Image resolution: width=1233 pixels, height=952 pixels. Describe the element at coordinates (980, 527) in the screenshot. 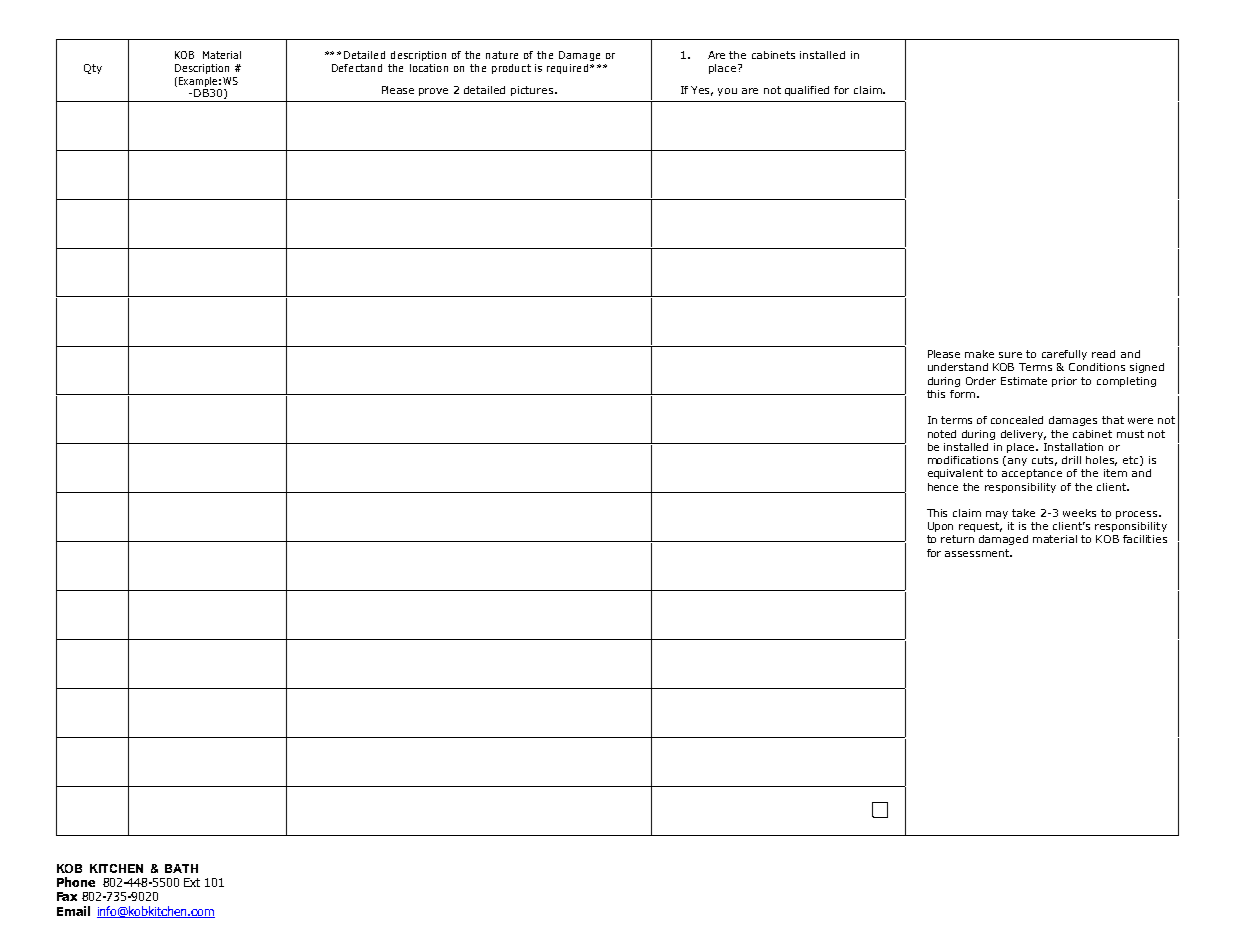

I see `request` at that location.
